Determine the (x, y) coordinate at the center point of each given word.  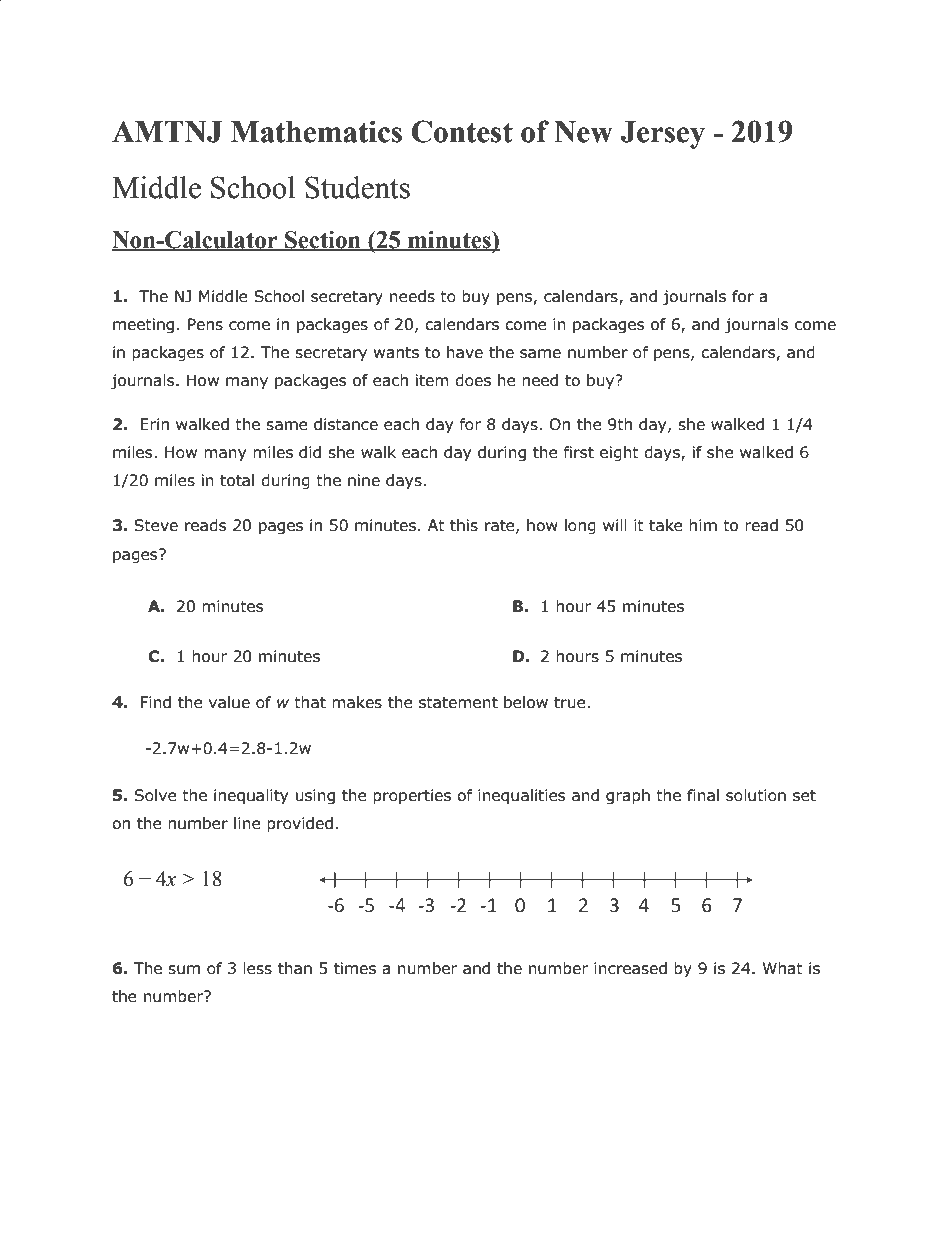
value (229, 702)
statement (458, 703)
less (257, 968)
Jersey (663, 135)
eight (619, 453)
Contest (462, 131)
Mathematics (316, 131)
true (571, 703)
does (473, 380)
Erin (154, 424)
